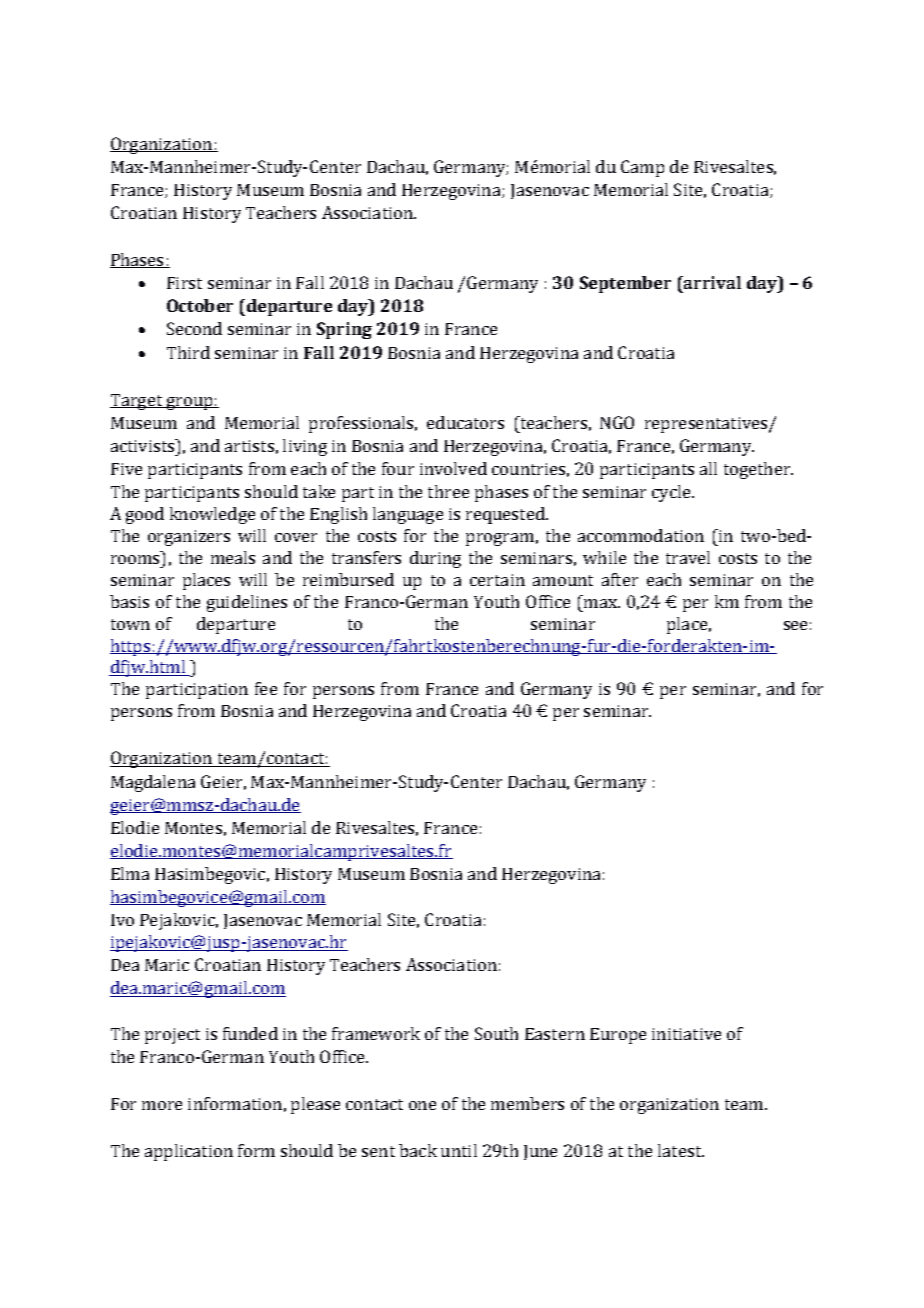 The width and height of the screenshot is (924, 1308). I want to click on arrival, so click(711, 282).
